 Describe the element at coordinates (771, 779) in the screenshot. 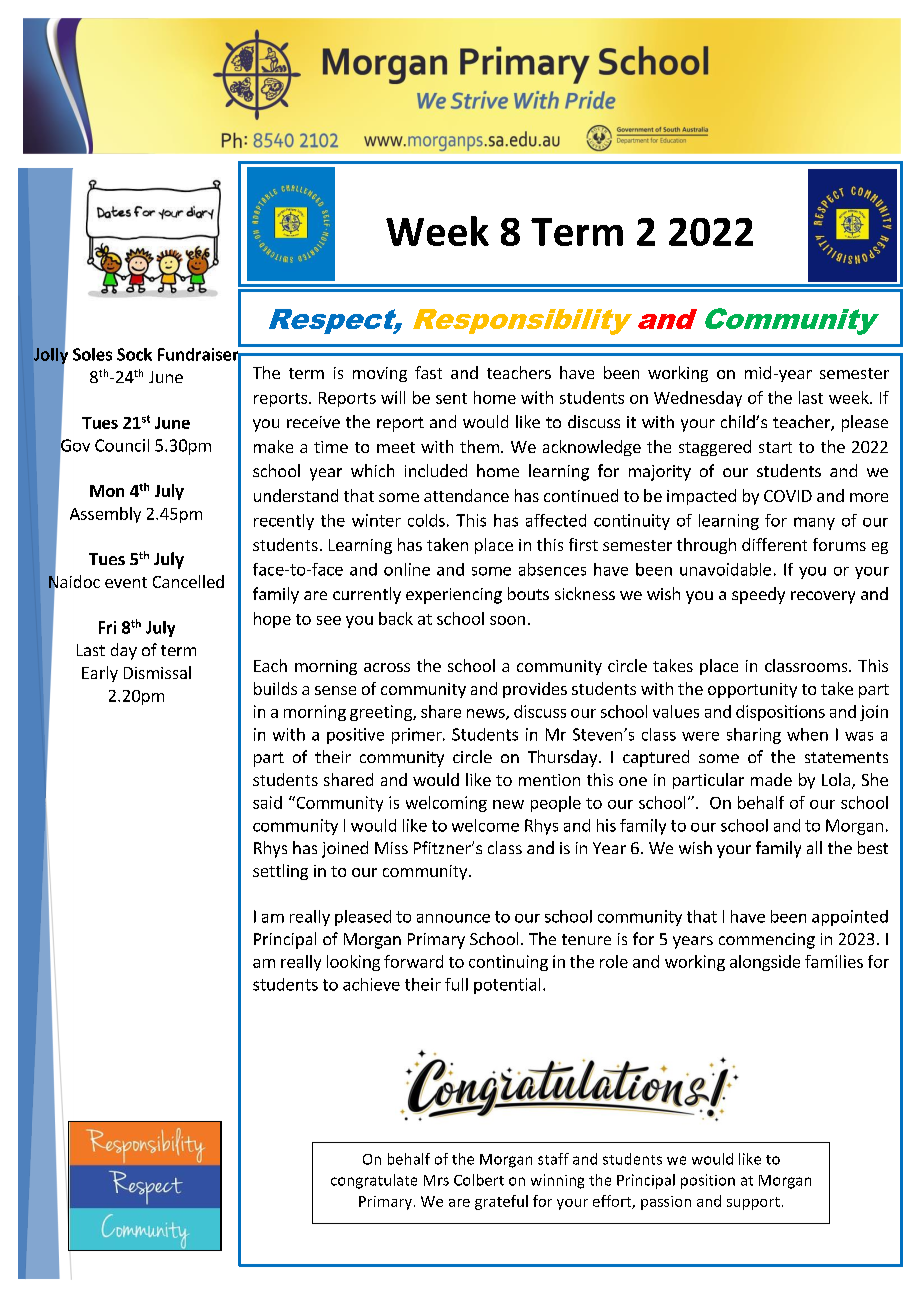

I see `made` at that location.
